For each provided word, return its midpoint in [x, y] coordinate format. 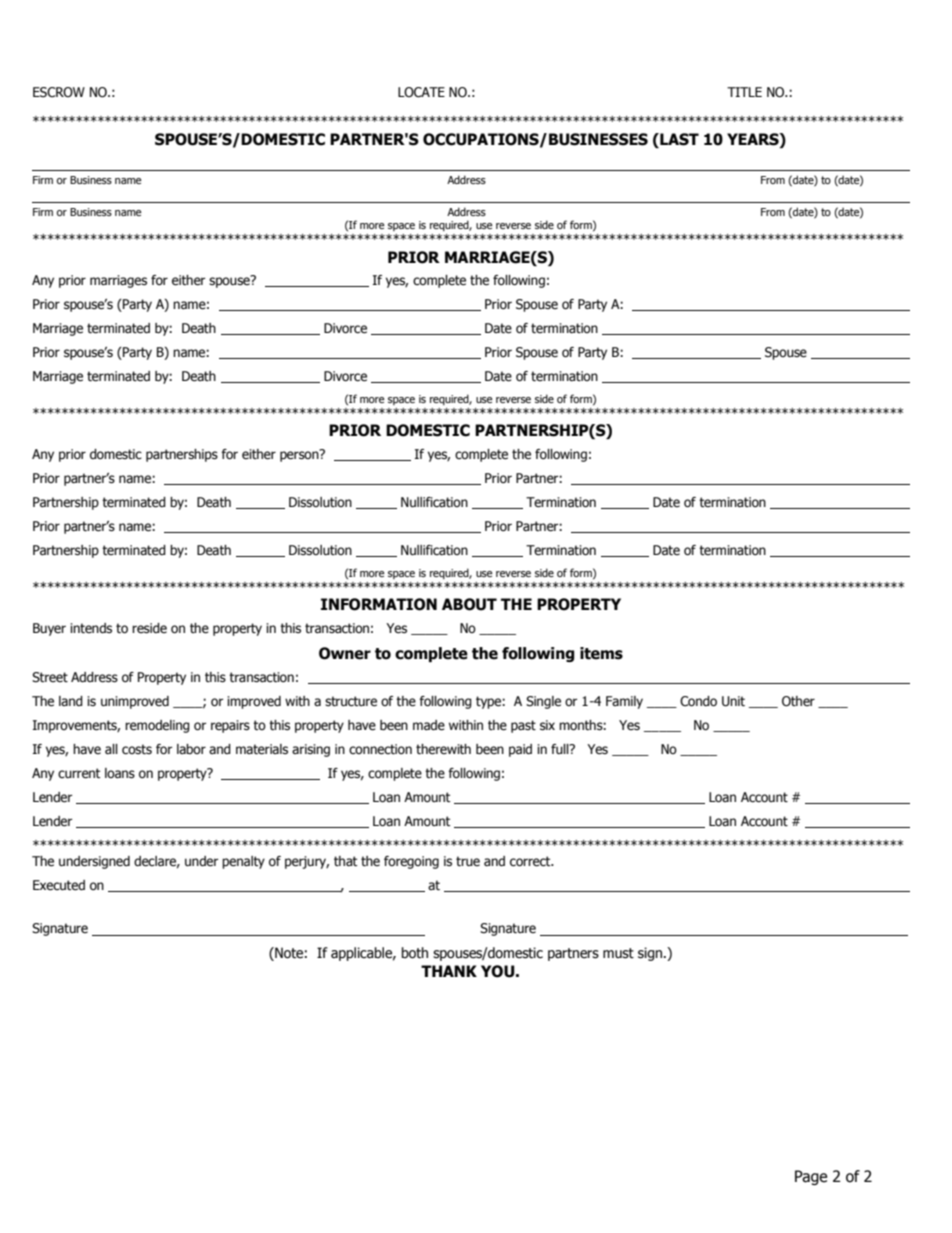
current [79, 773]
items [601, 653]
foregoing [411, 862]
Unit [733, 701]
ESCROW [59, 92]
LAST [678, 139]
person [300, 455]
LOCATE [421, 92]
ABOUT [469, 604]
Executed [59, 885]
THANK [449, 971]
